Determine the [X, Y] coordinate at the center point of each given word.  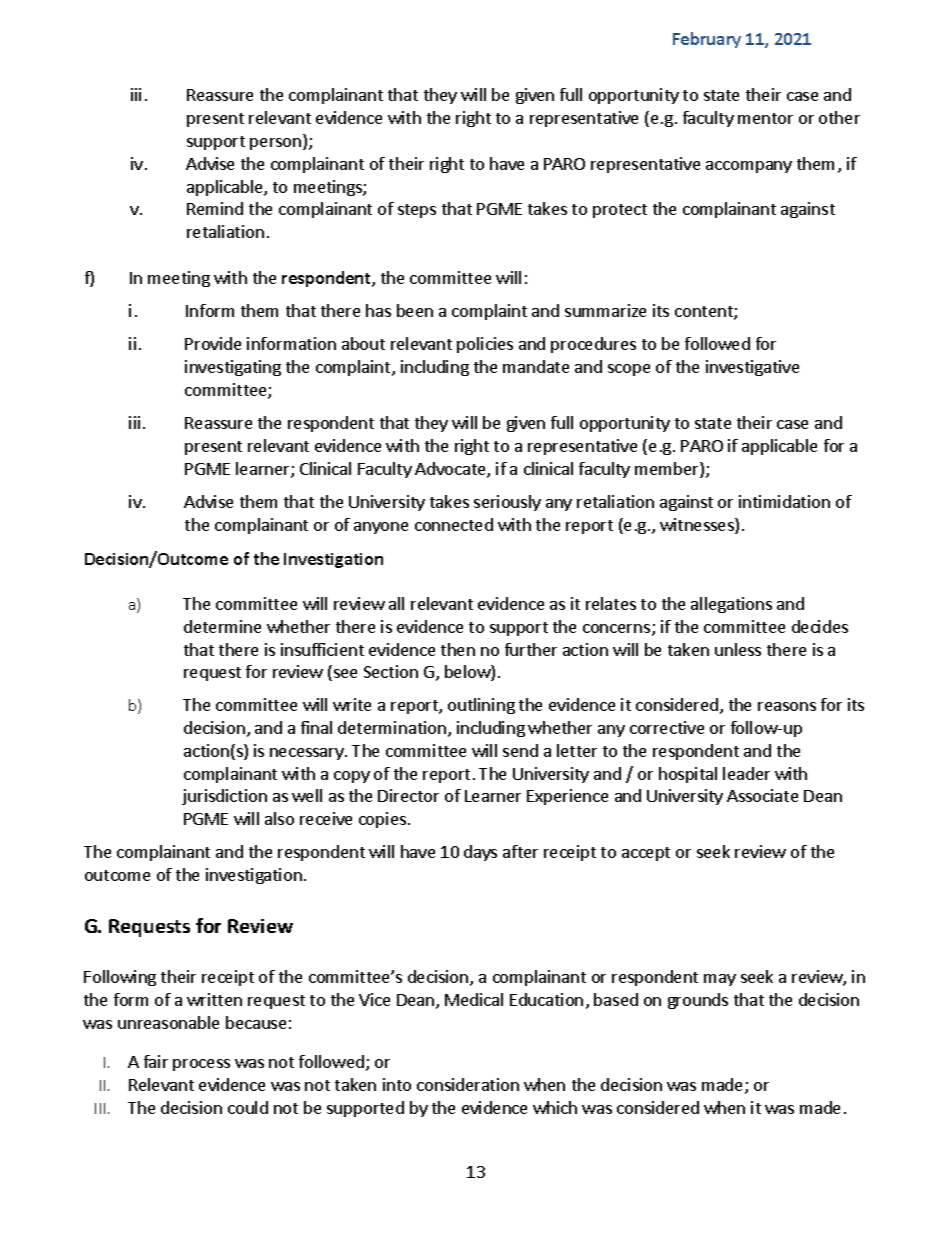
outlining [481, 706]
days [480, 853]
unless [738, 649]
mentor [765, 118]
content [705, 313]
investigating [233, 368]
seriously [507, 503]
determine [222, 626]
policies [485, 345]
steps [417, 211]
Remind [215, 208]
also [279, 818]
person [275, 144]
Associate [762, 795]
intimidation [784, 501]
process [201, 1065]
